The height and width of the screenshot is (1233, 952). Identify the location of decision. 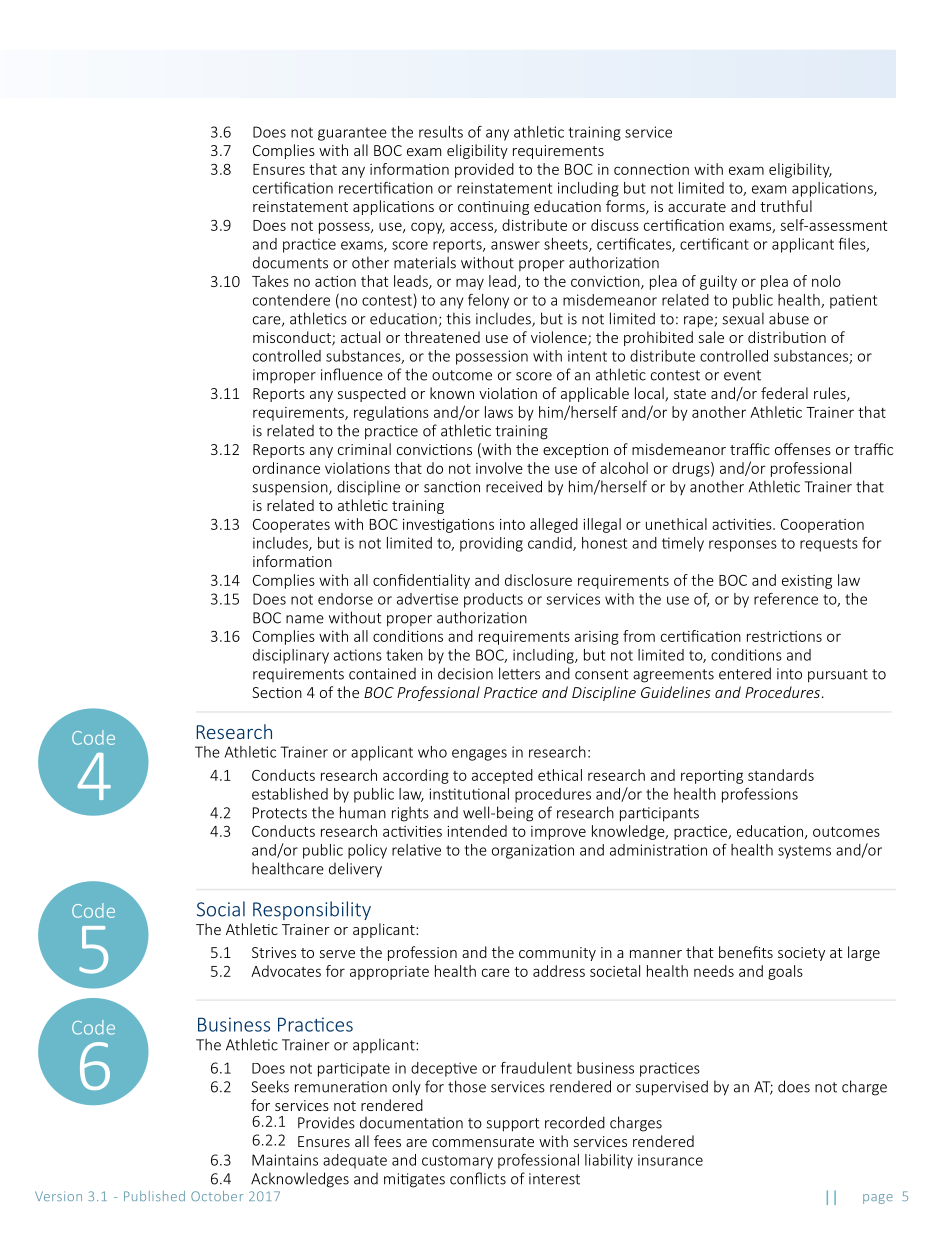
(465, 673).
